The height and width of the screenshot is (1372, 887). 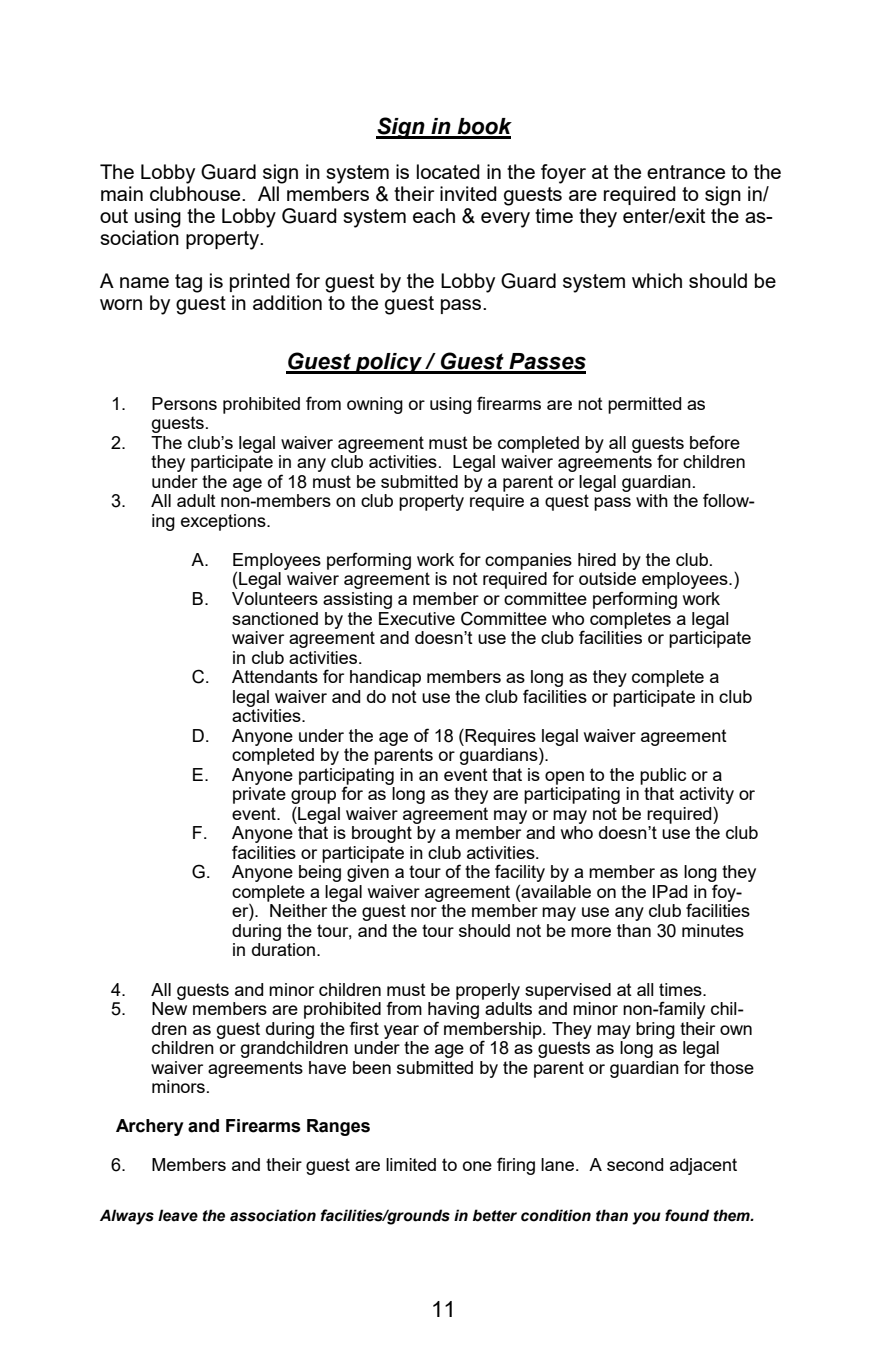 What do you see at coordinates (663, 776) in the screenshot?
I see `public` at bounding box center [663, 776].
